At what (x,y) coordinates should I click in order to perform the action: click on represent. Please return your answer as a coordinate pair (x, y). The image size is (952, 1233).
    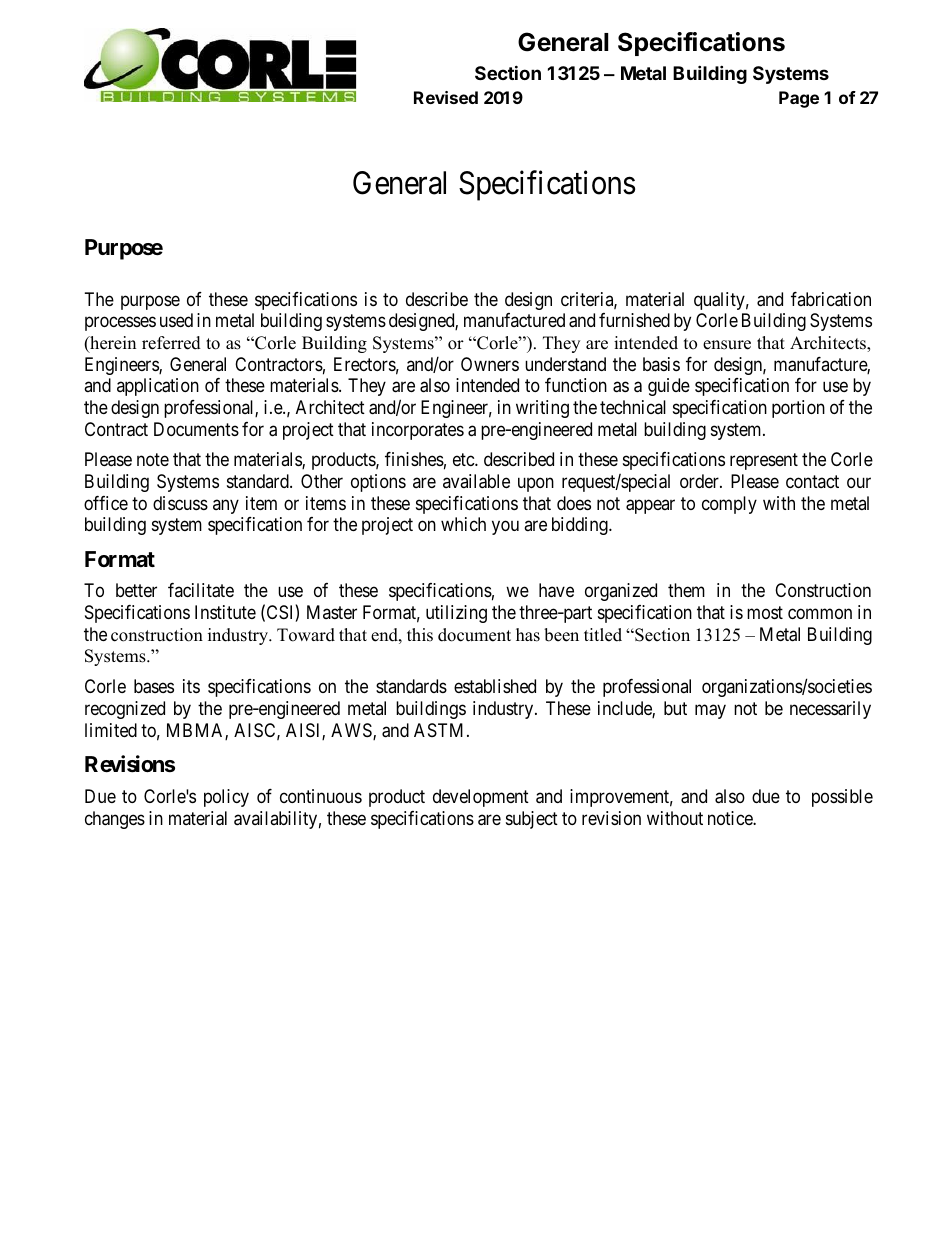
    Looking at the image, I should click on (764, 462).
